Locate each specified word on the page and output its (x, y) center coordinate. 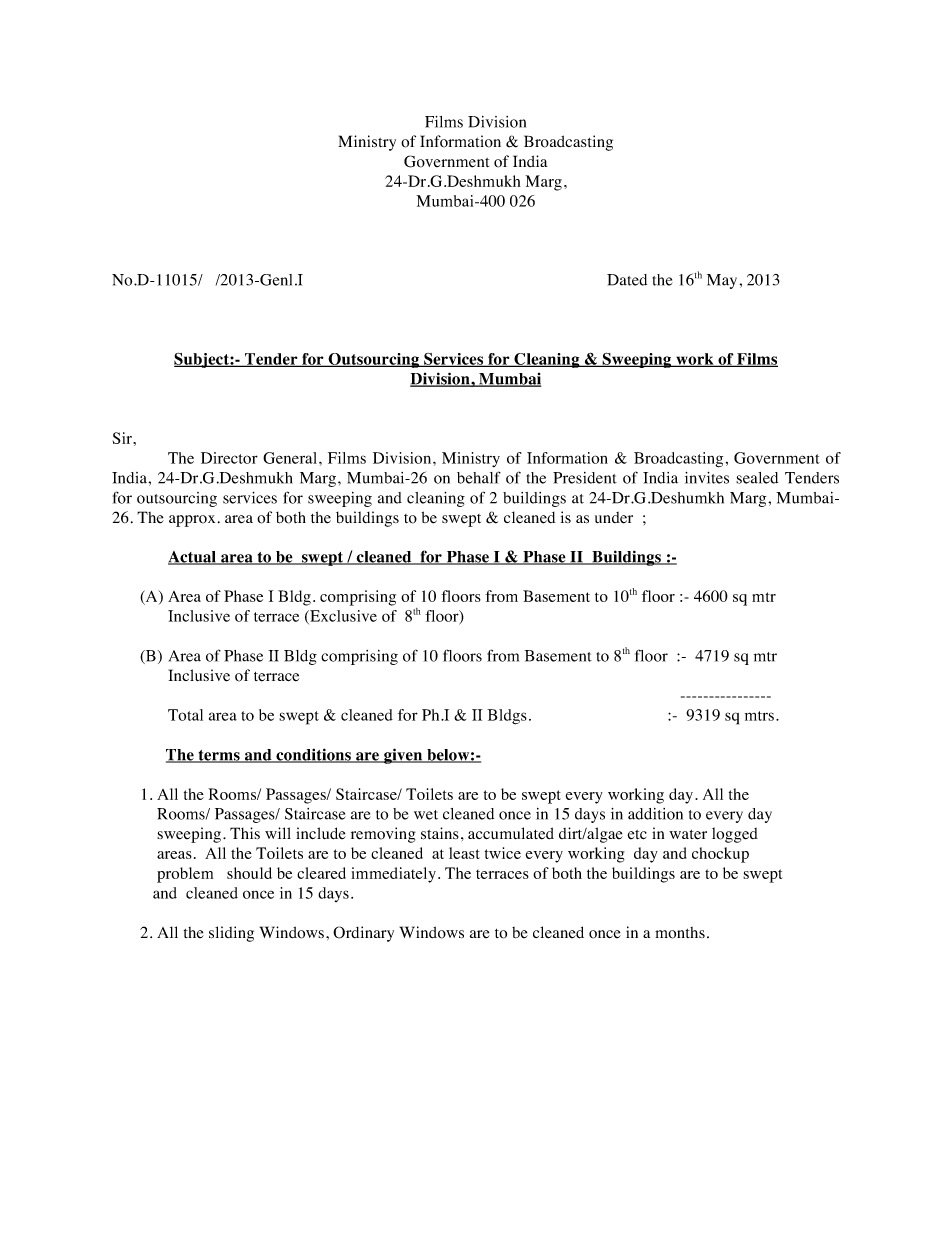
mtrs (759, 716)
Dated (627, 280)
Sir (123, 438)
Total (185, 715)
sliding (231, 934)
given (403, 756)
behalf (479, 477)
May (723, 281)
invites (707, 478)
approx (192, 521)
